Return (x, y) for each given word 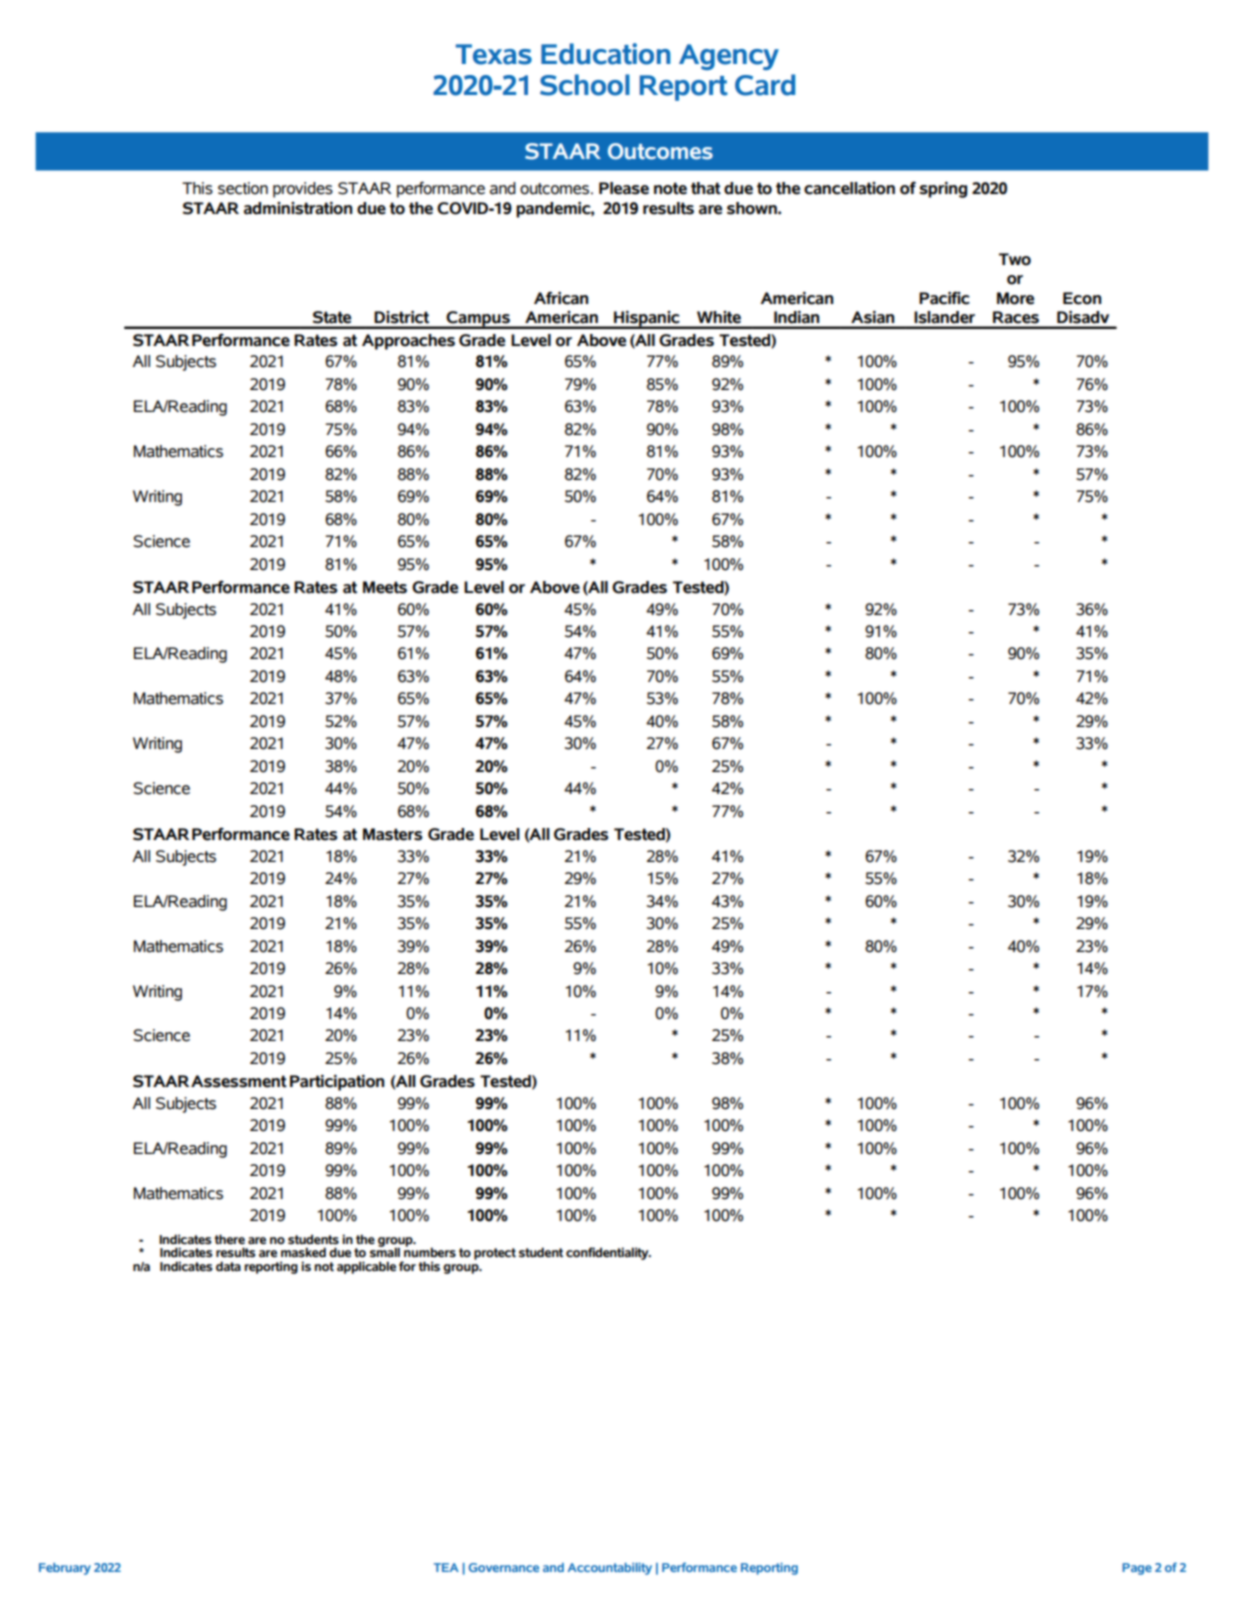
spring (943, 190)
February (65, 1569)
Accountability (609, 1568)
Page (1137, 1569)
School (585, 85)
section (243, 188)
